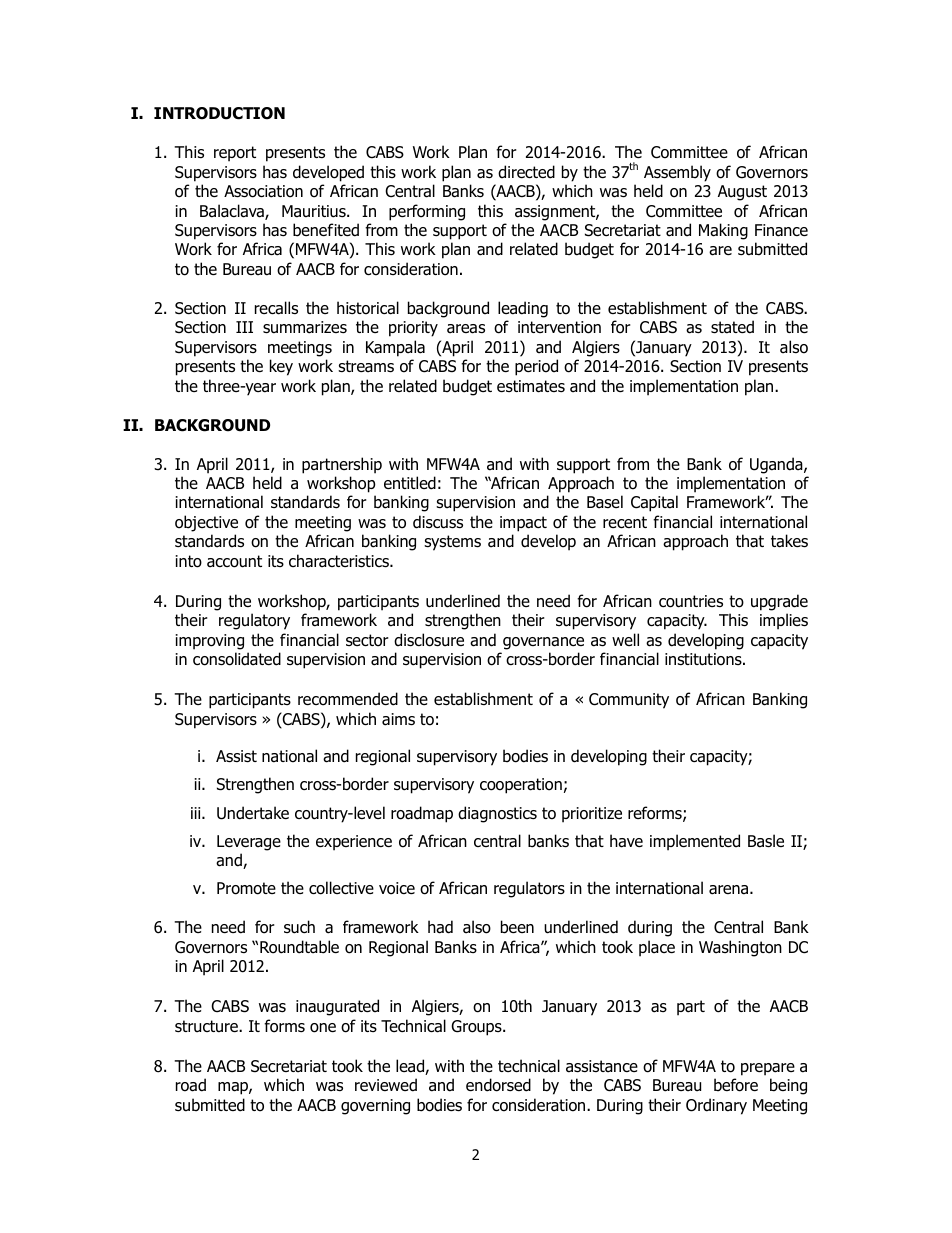  What do you see at coordinates (253, 813) in the screenshot?
I see `Undertake` at bounding box center [253, 813].
